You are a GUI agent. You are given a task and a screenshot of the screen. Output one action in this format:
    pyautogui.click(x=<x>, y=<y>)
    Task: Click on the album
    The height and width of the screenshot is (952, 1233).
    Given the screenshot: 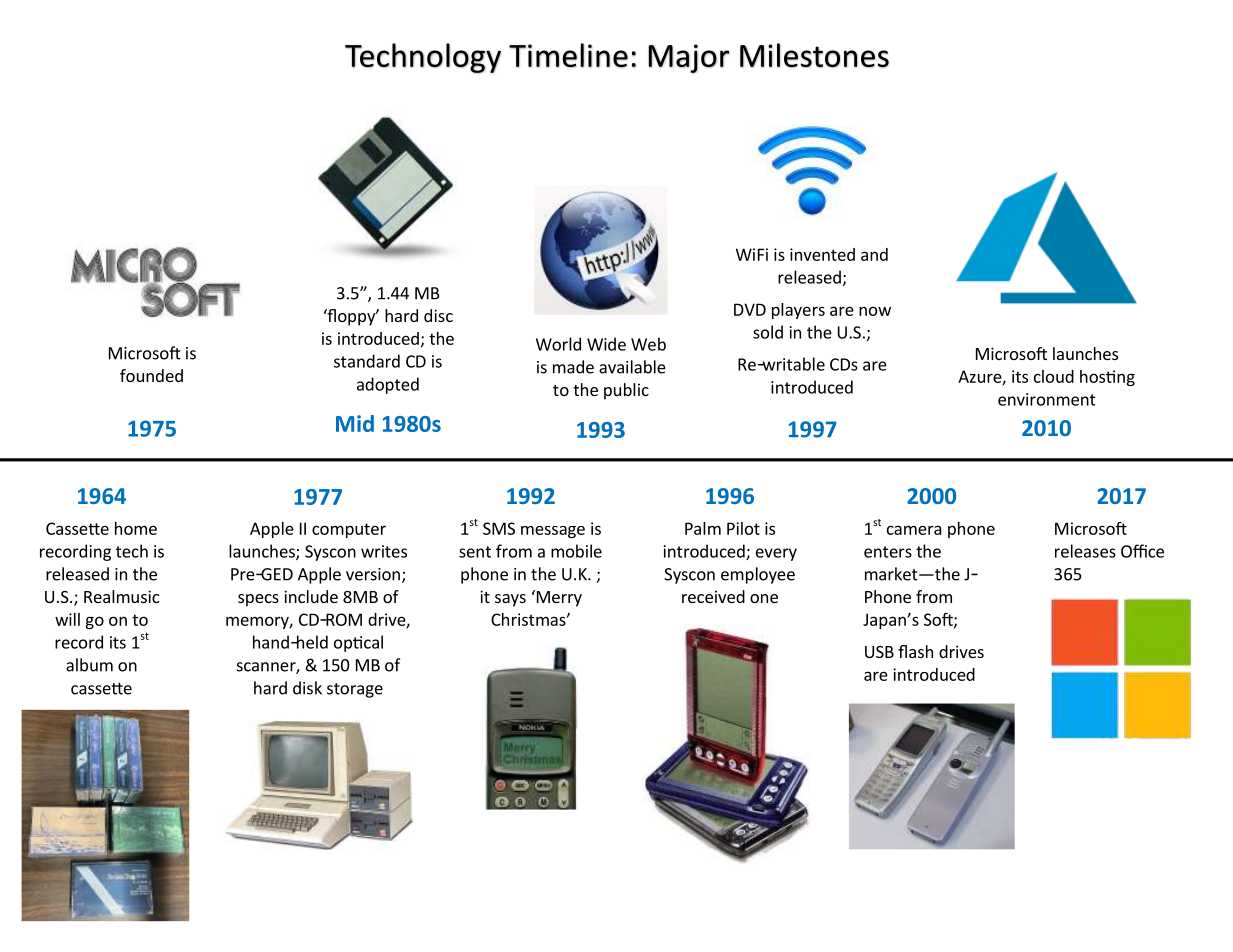 What is the action you would take?
    pyautogui.click(x=89, y=665)
